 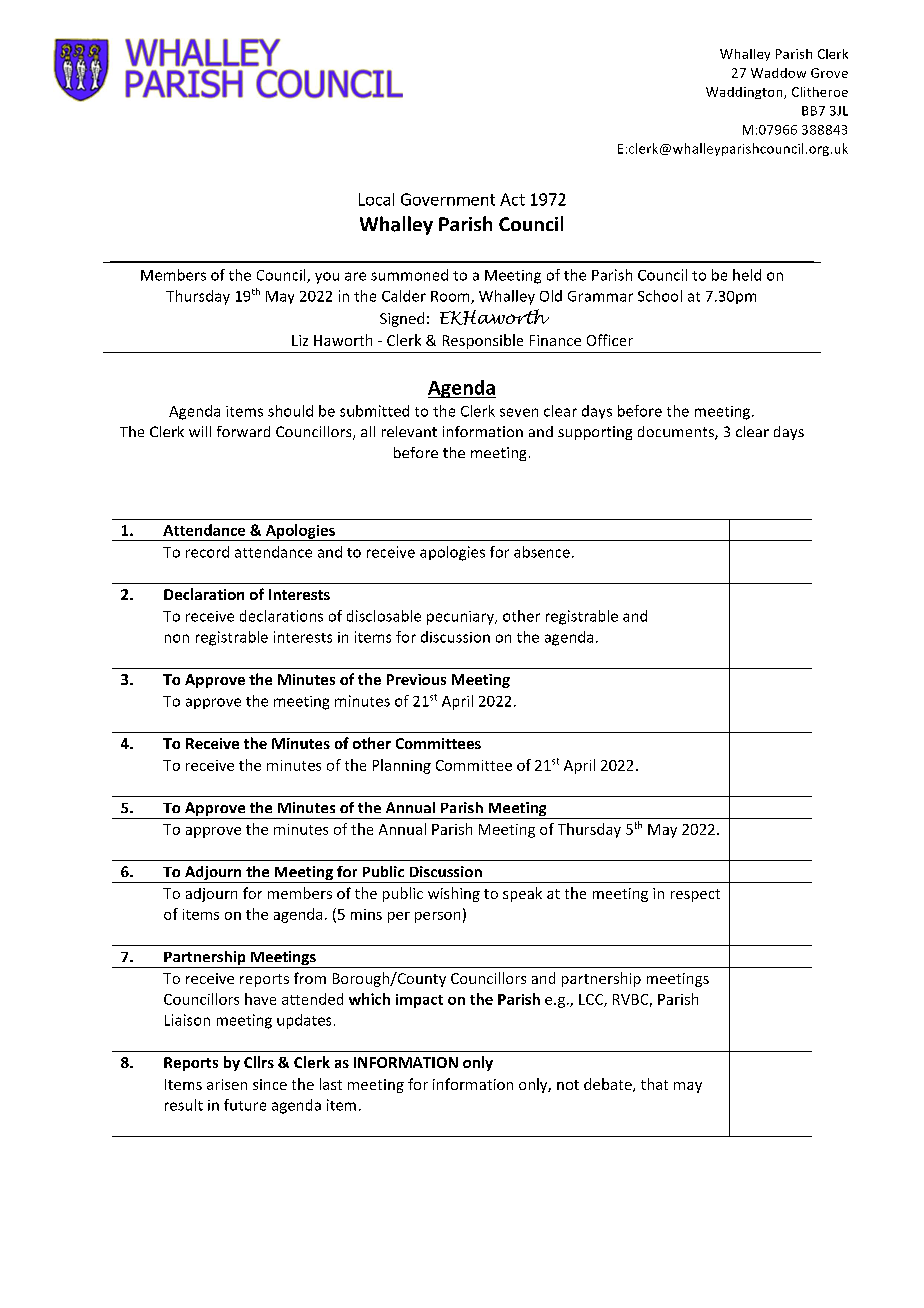 What do you see at coordinates (270, 1084) in the image?
I see `since` at bounding box center [270, 1084].
